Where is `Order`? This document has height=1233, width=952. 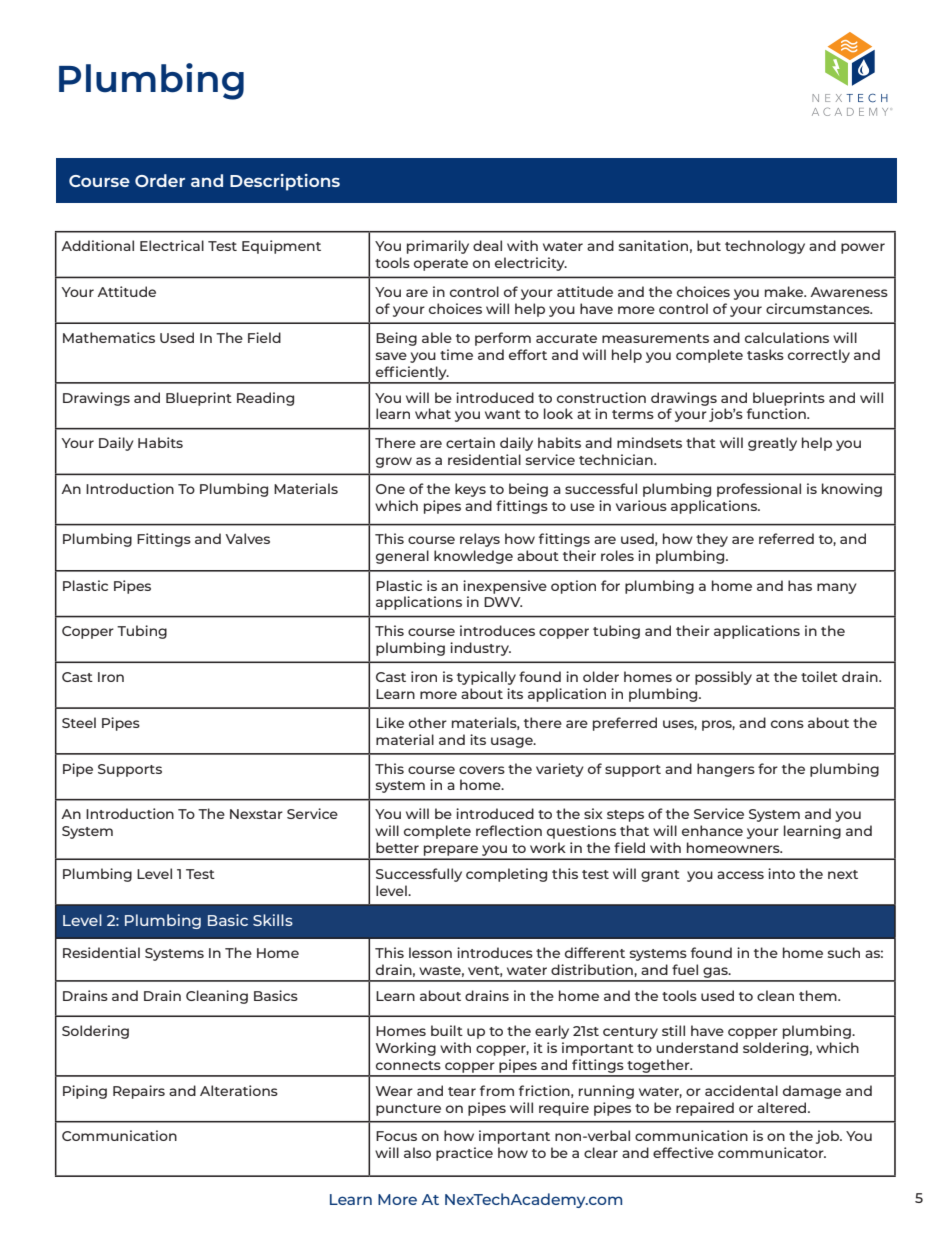
Order is located at coordinates (160, 180).
